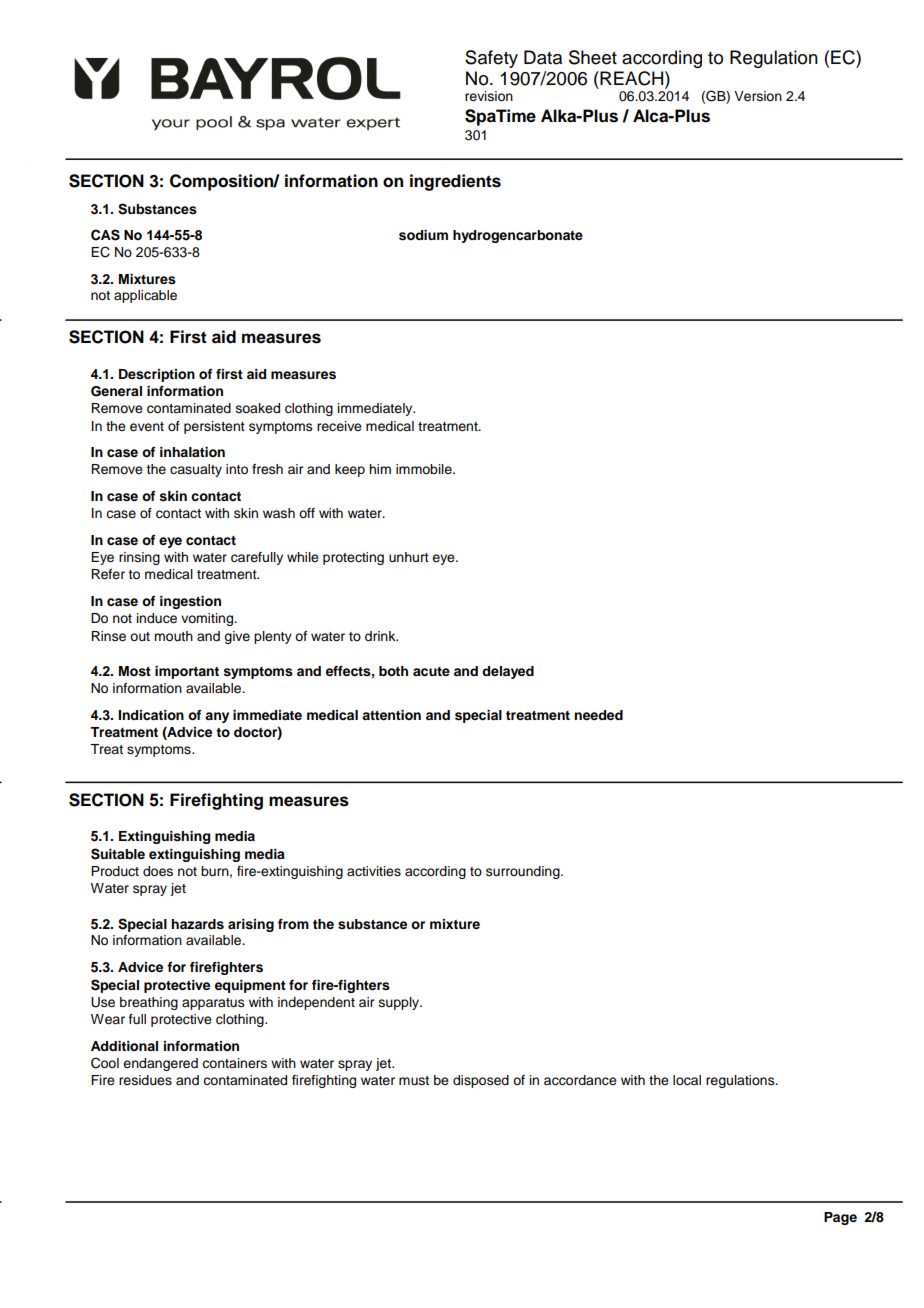  What do you see at coordinates (145, 296) in the image?
I see `applicable` at bounding box center [145, 296].
